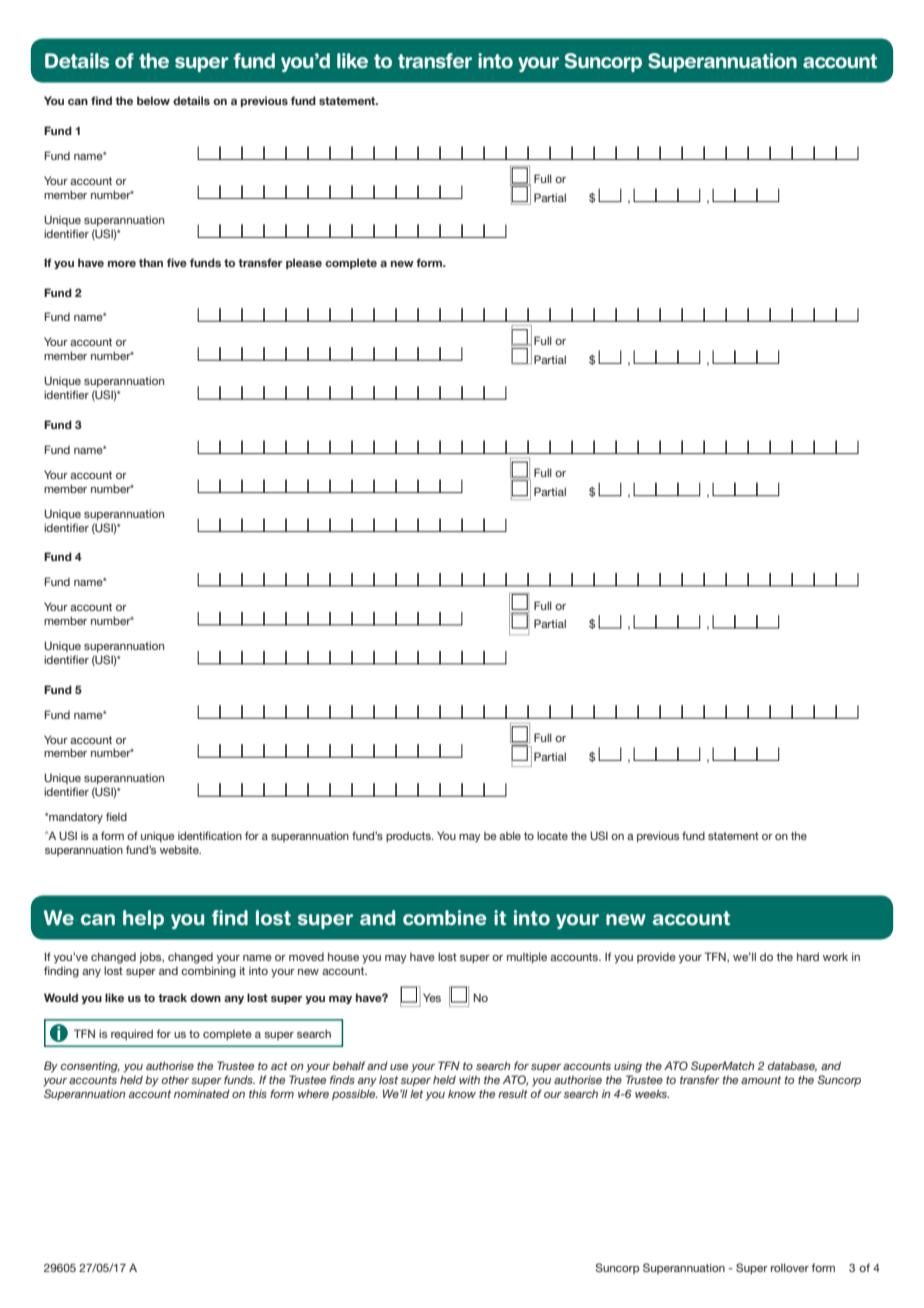 The image size is (924, 1308). What do you see at coordinates (210, 835) in the screenshot?
I see `identification` at bounding box center [210, 835].
